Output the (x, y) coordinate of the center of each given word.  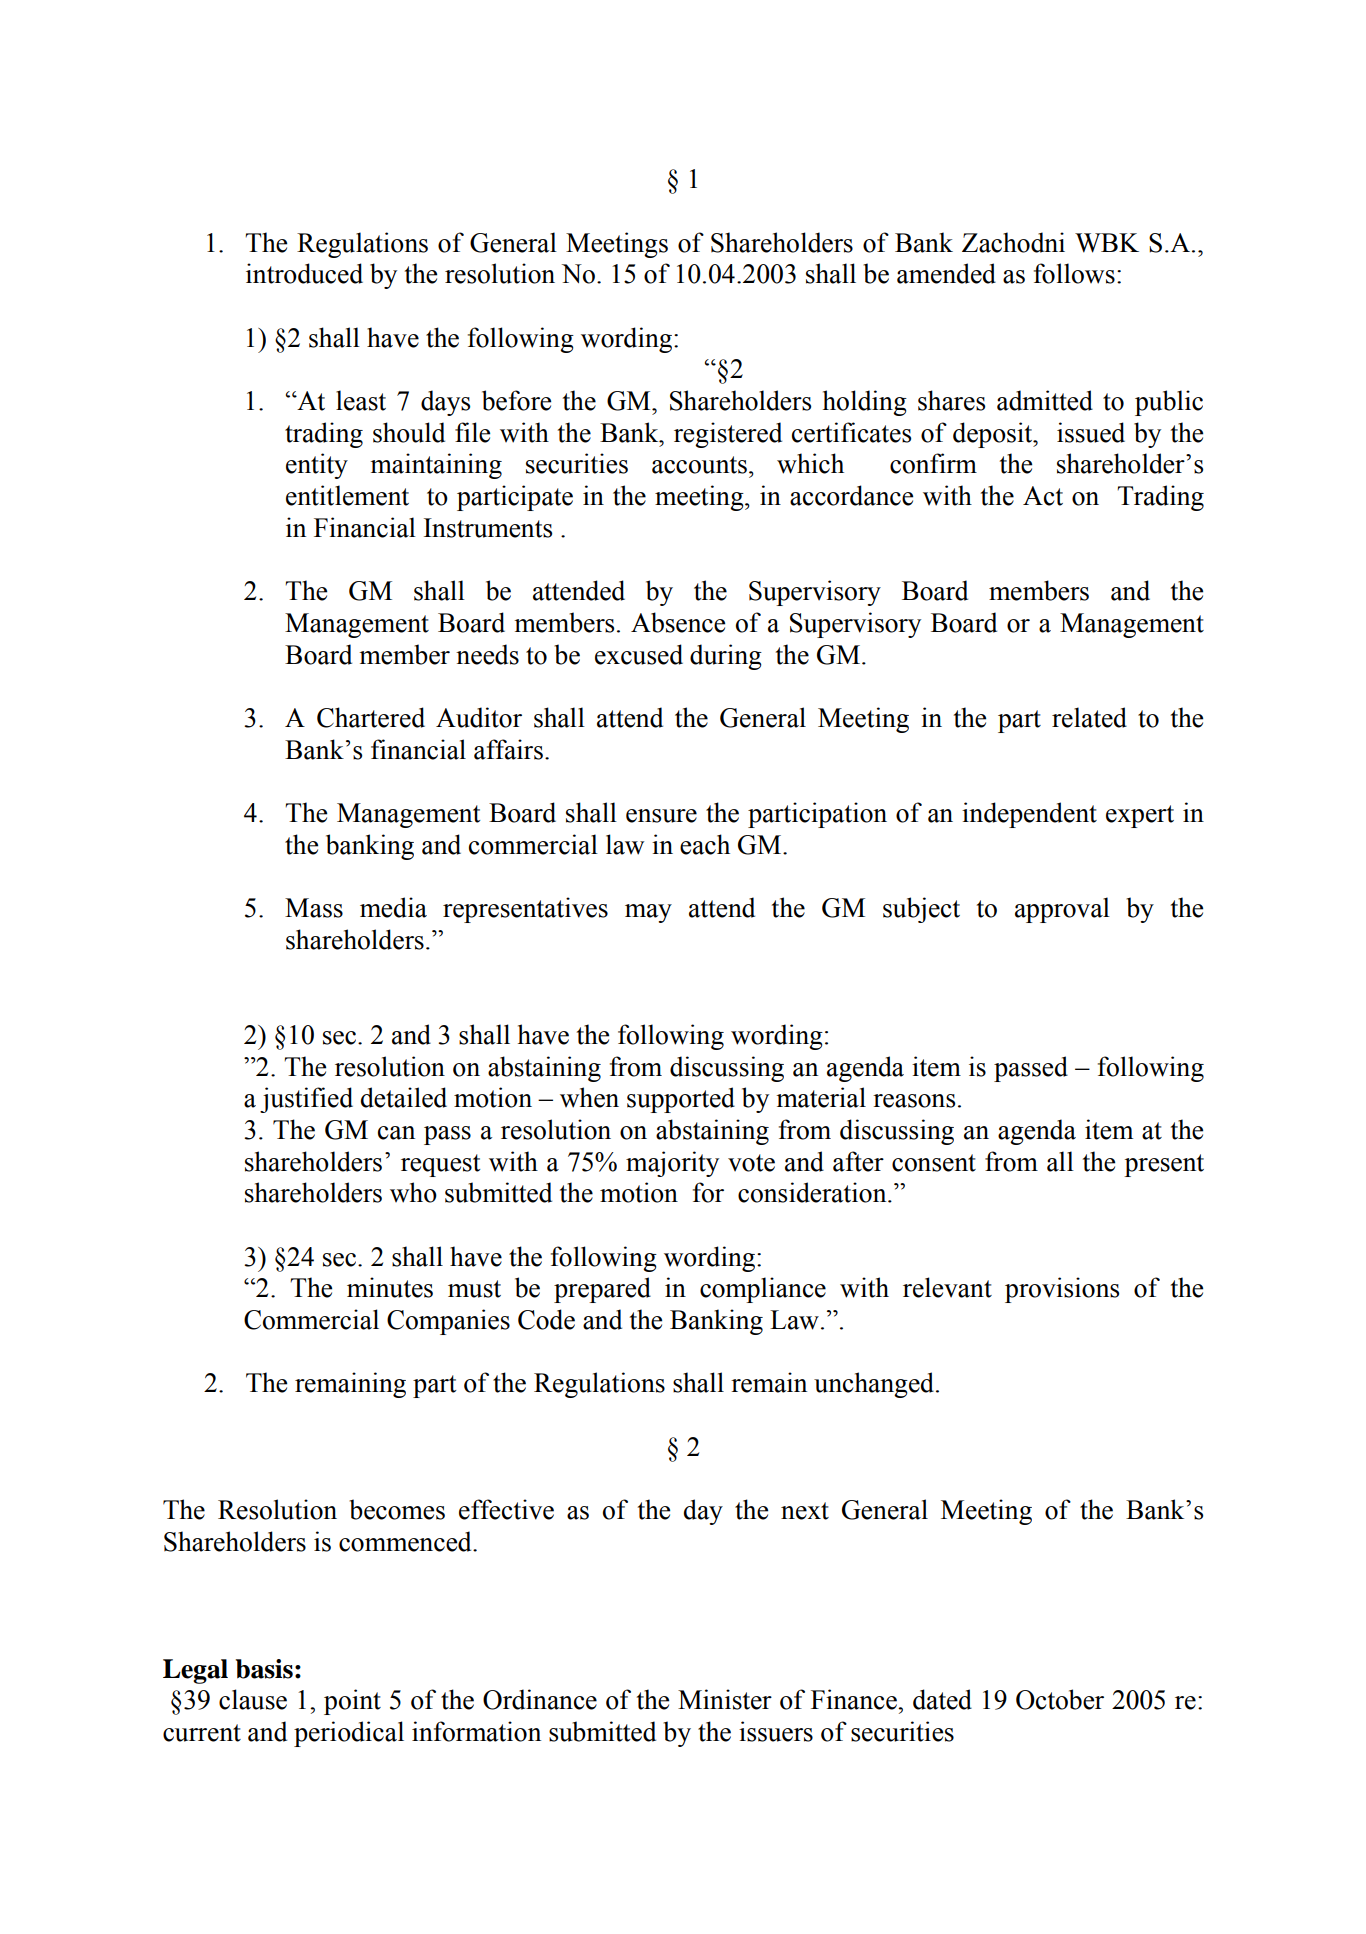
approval (1062, 910)
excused (639, 654)
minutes (390, 1287)
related (1089, 717)
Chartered (371, 717)
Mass (314, 908)
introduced (304, 273)
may (648, 913)
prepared (602, 1290)
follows (1074, 273)
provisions (1062, 1290)
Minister (725, 1699)
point (352, 1702)
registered (728, 435)
